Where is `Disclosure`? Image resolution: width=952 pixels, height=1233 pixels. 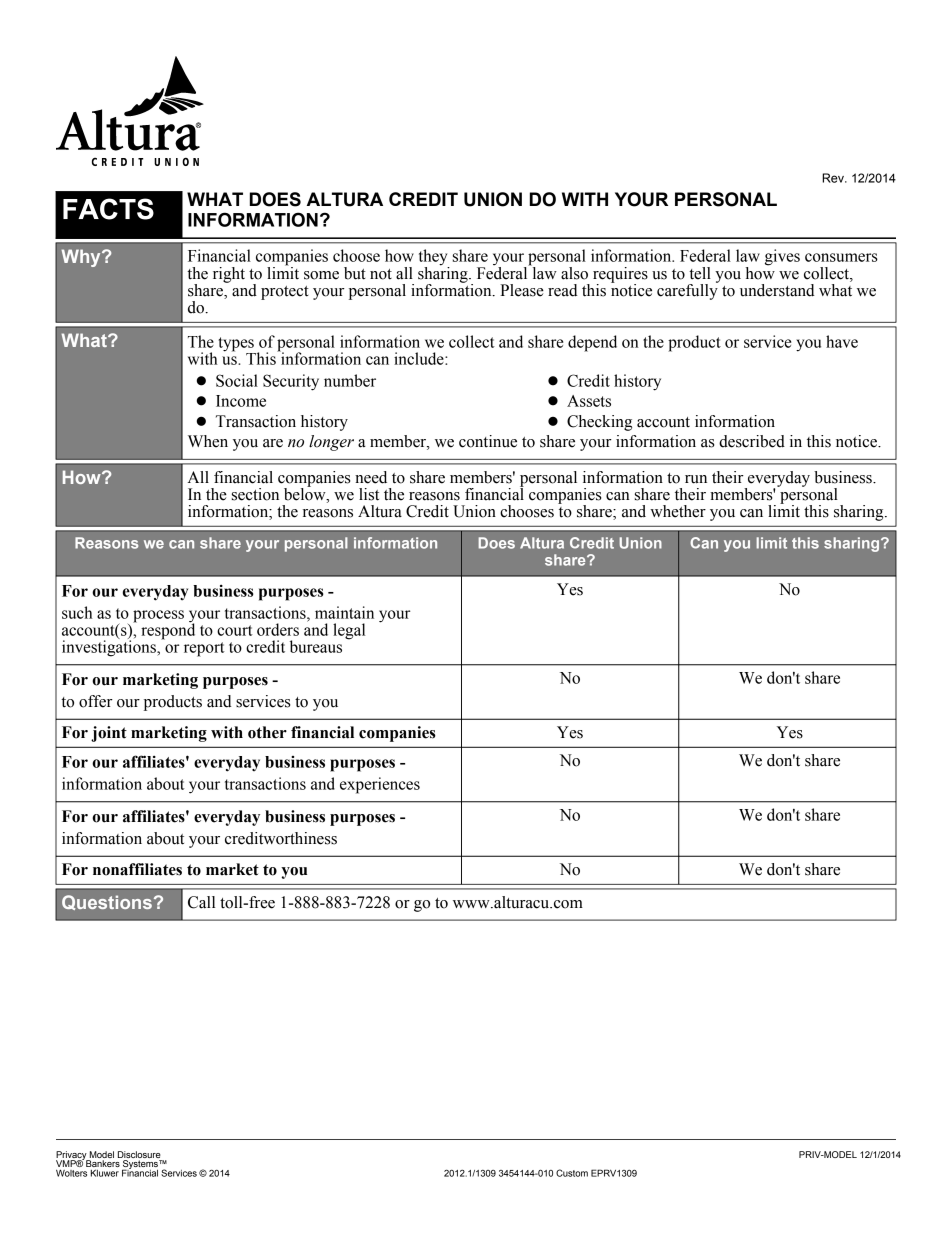
Disclosure is located at coordinates (139, 1154).
